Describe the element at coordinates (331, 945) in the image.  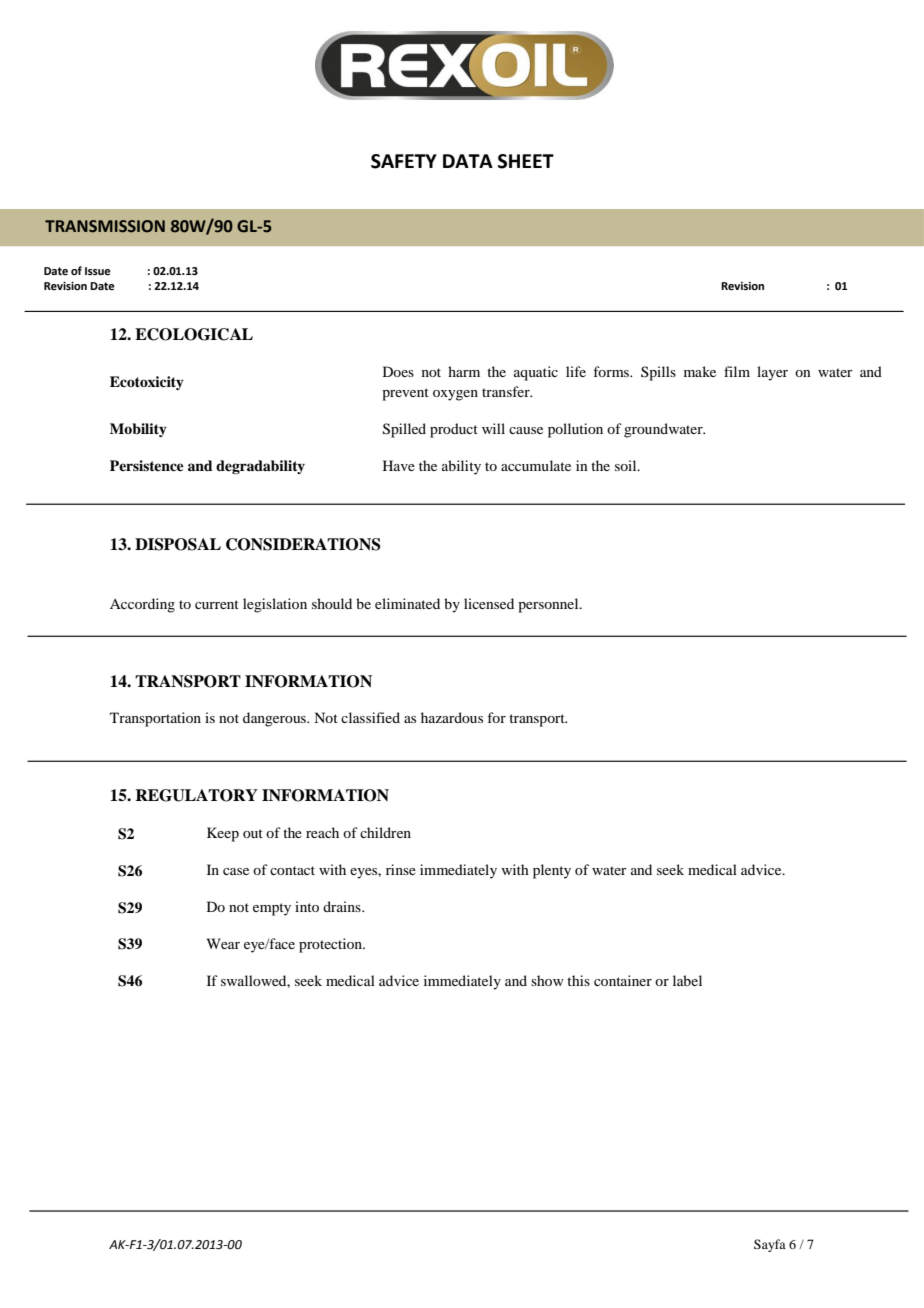
I see `protection` at that location.
